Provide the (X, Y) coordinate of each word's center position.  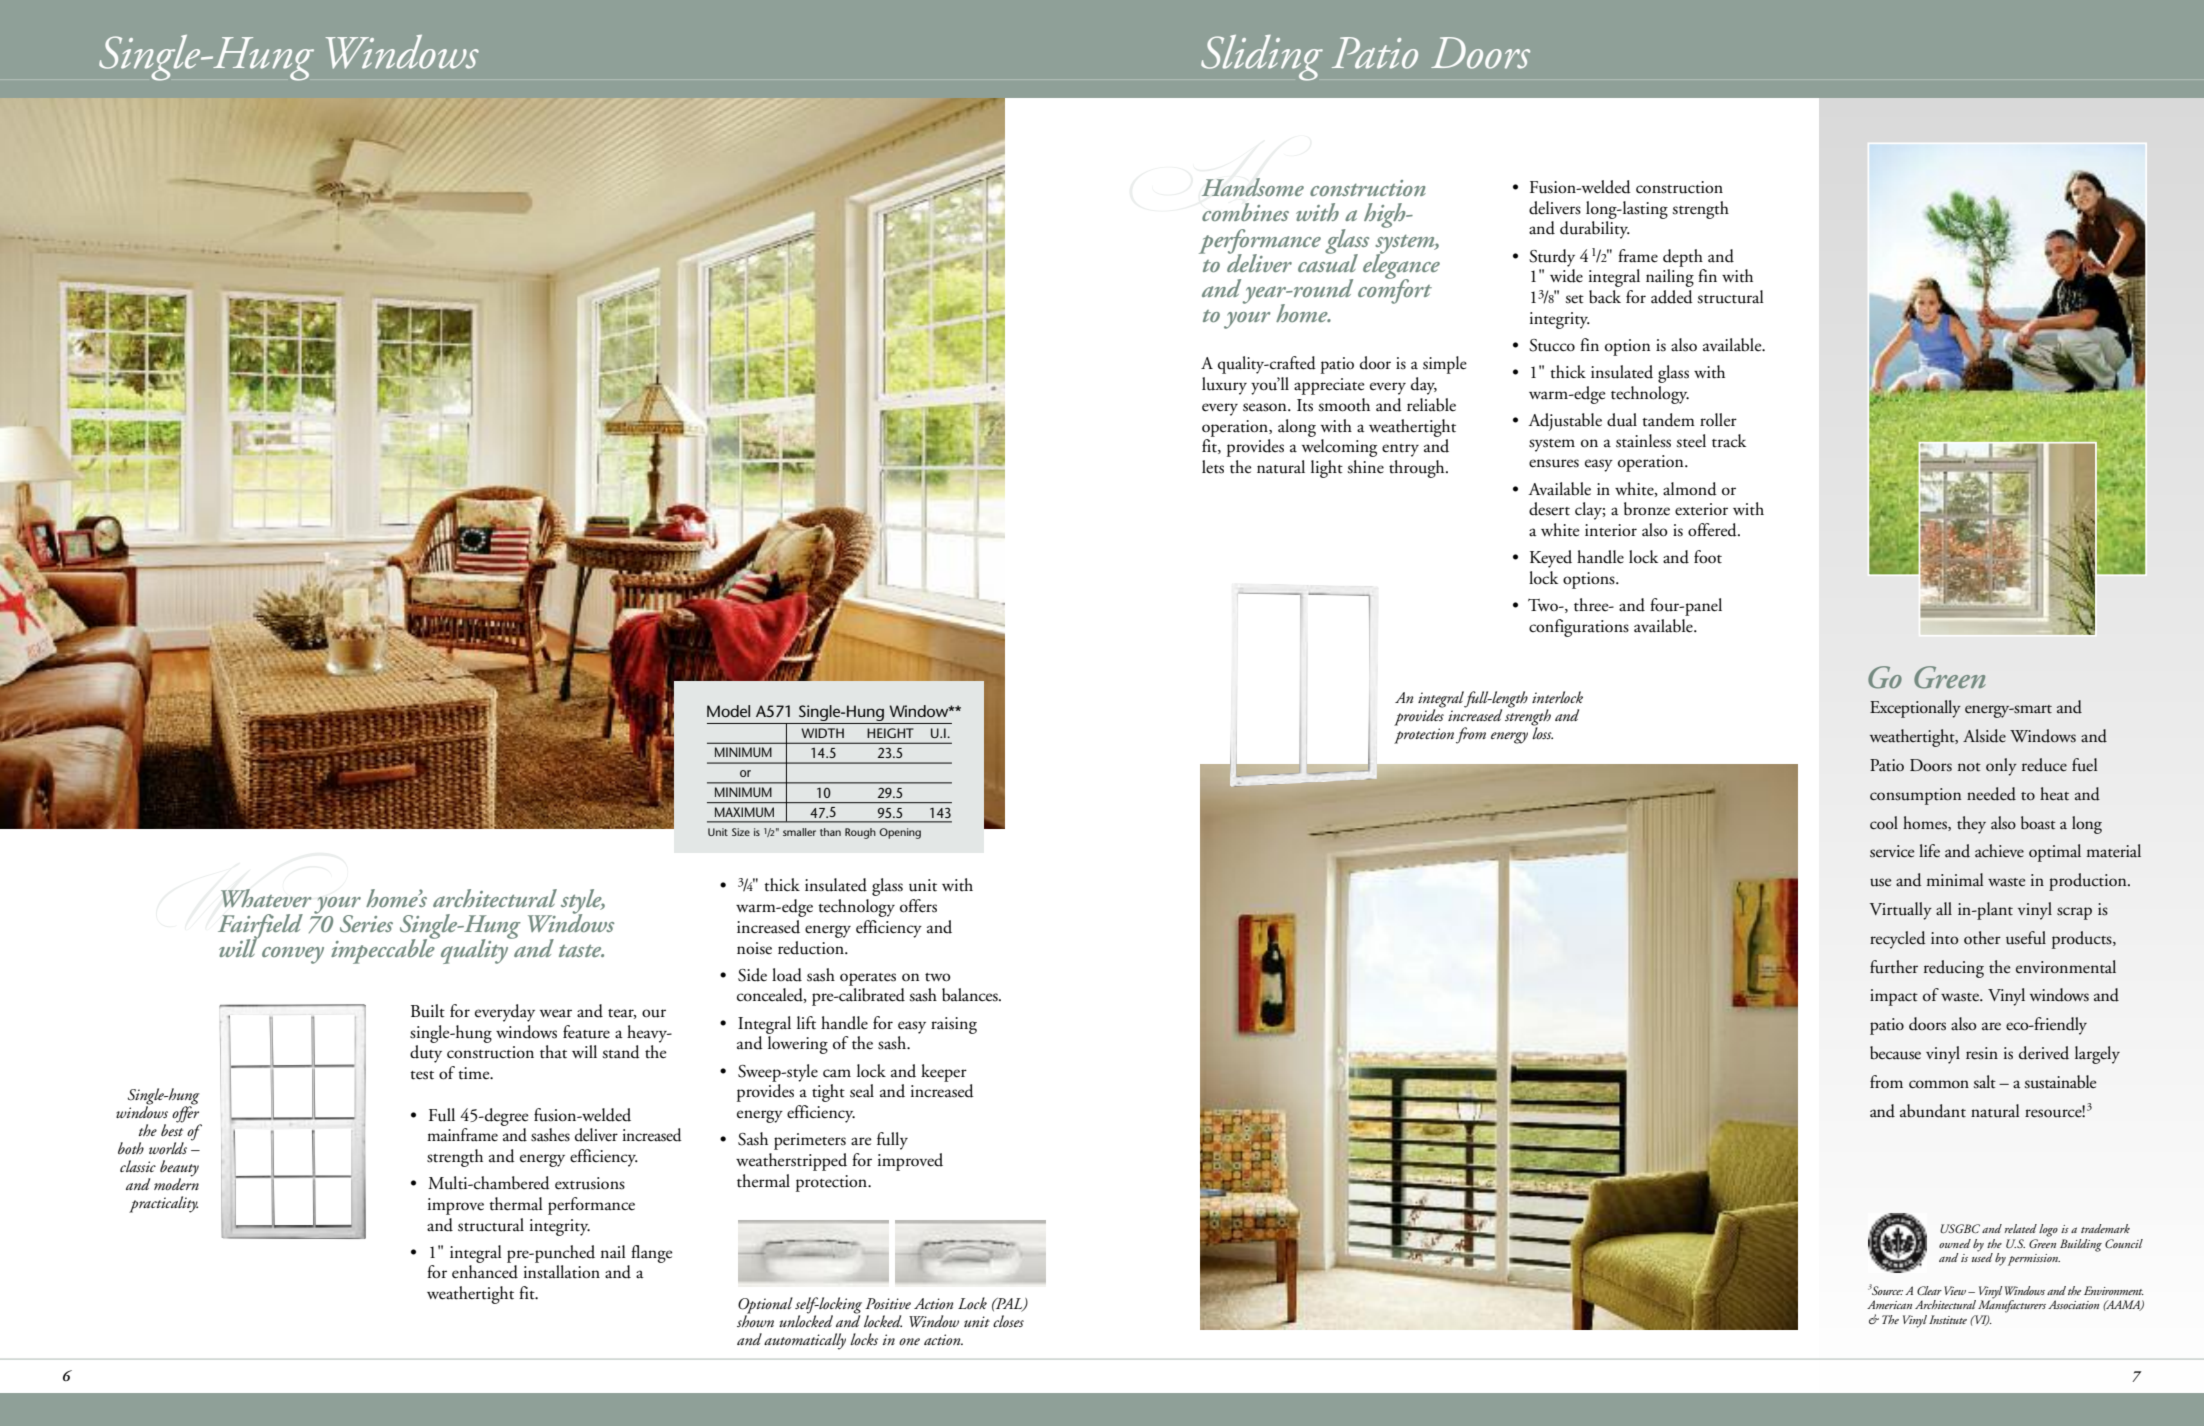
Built (428, 1011)
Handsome (1253, 187)
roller (1718, 420)
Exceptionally (1915, 709)
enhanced (485, 1272)
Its (1305, 405)
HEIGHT (890, 733)
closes (1008, 1321)
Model (728, 711)
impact (1894, 997)
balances (971, 995)
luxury (1224, 386)
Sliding (1262, 58)
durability (1595, 230)
